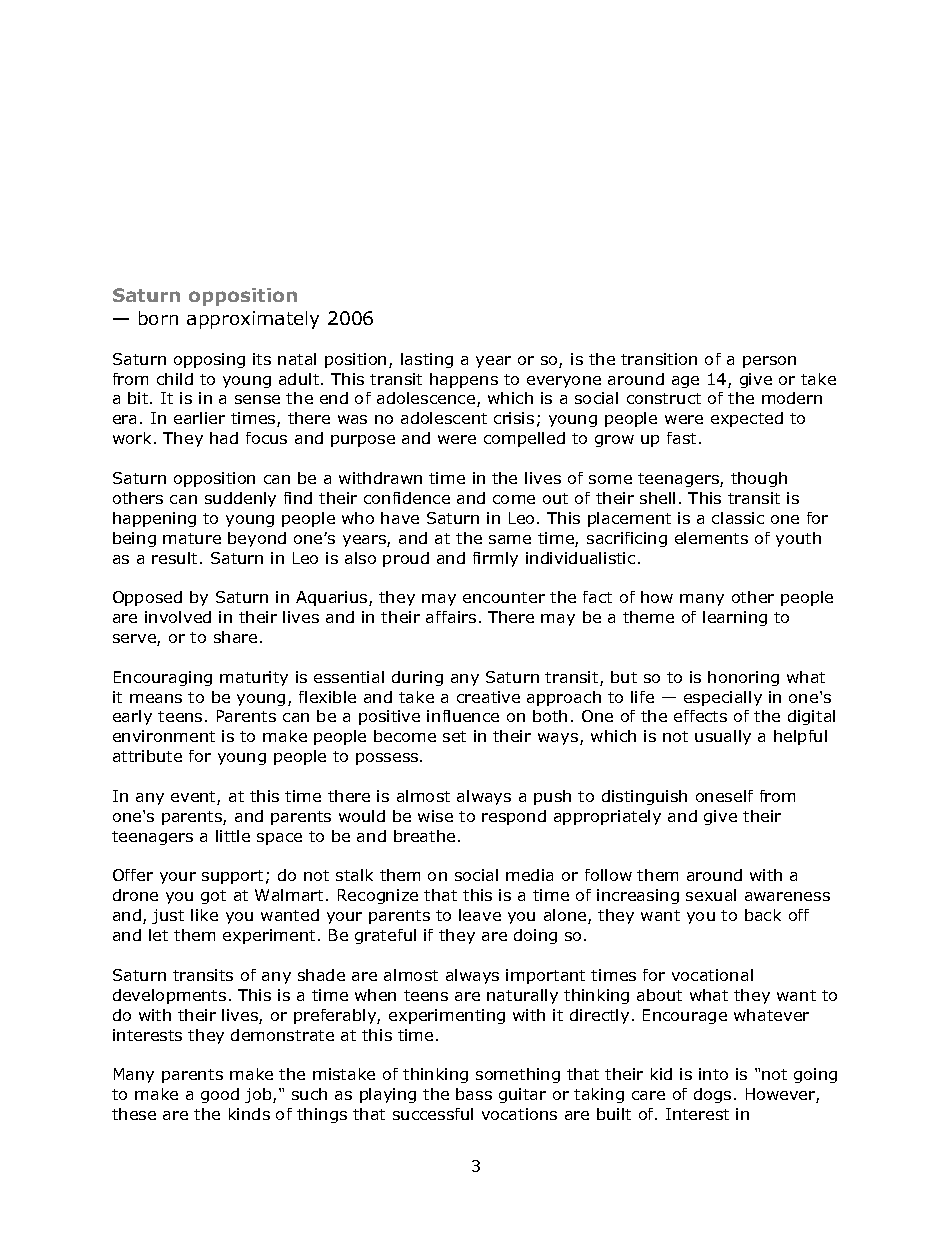  What do you see at coordinates (711, 895) in the screenshot?
I see `sexual` at bounding box center [711, 895].
